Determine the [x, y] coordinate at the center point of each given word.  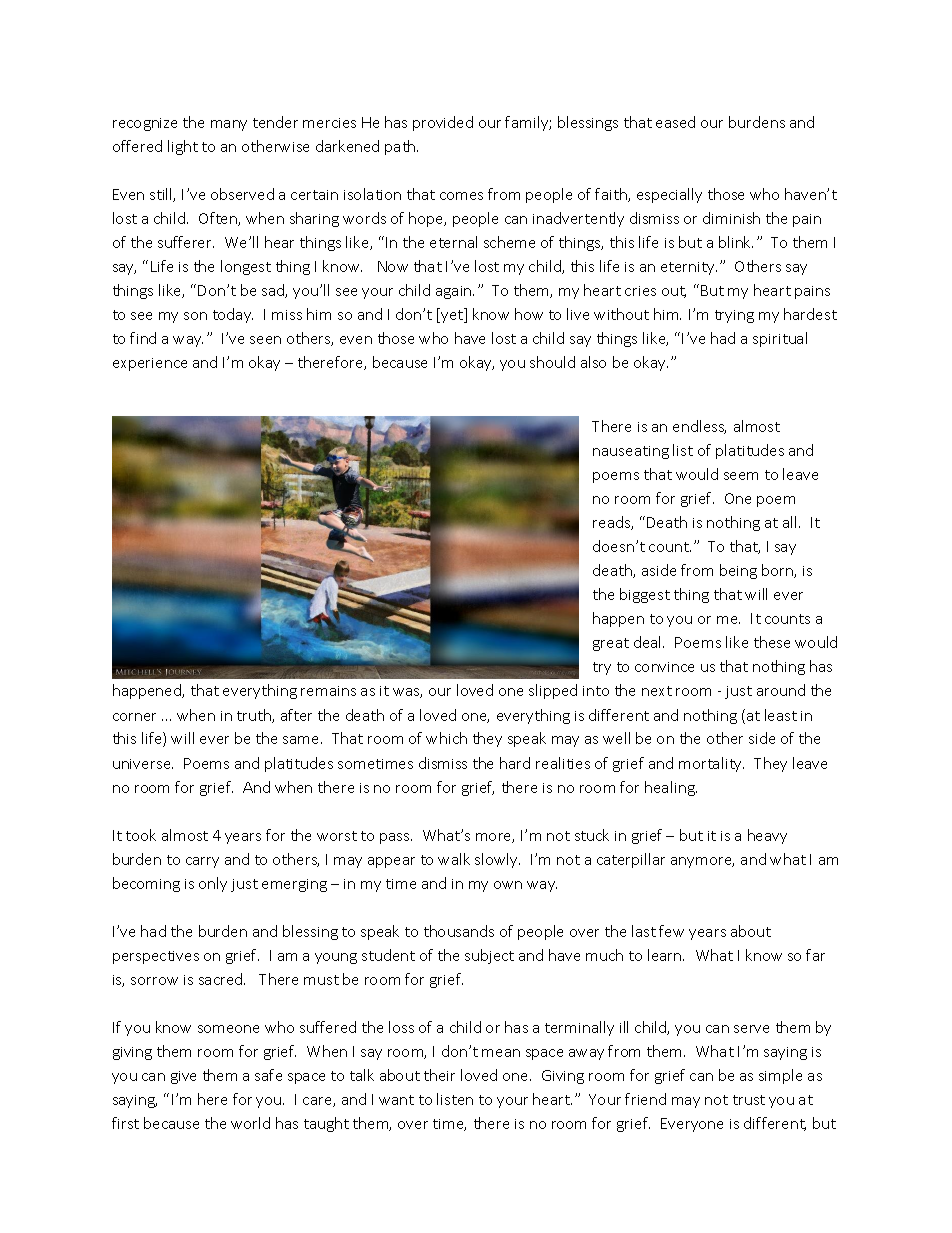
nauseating [631, 452]
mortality [711, 764]
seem [741, 476]
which [446, 738]
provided [443, 123]
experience [150, 364]
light [183, 147]
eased [675, 122]
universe [143, 764]
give [183, 1077]
